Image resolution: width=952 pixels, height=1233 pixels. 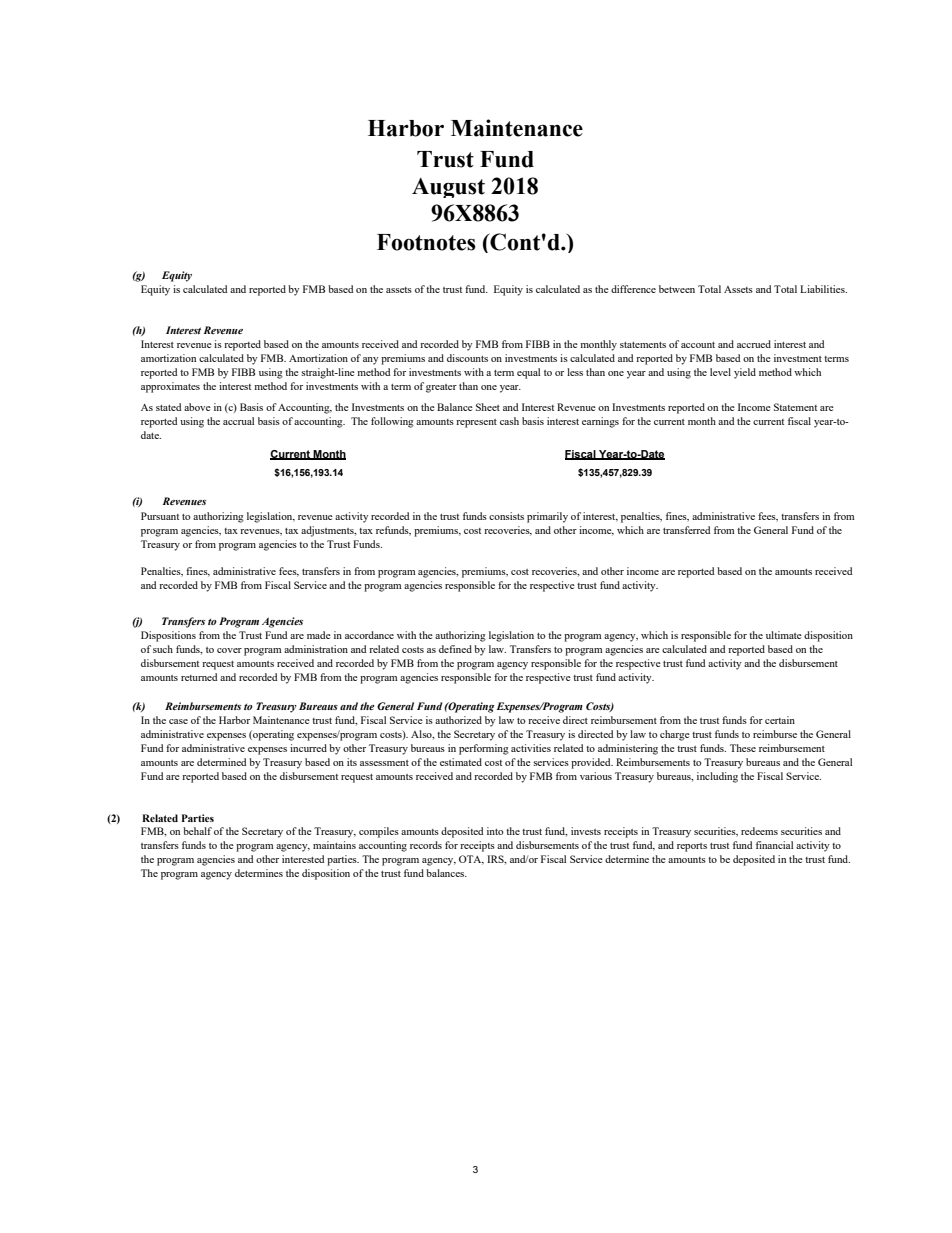 What do you see at coordinates (467, 358) in the screenshot?
I see `discounts` at bounding box center [467, 358].
